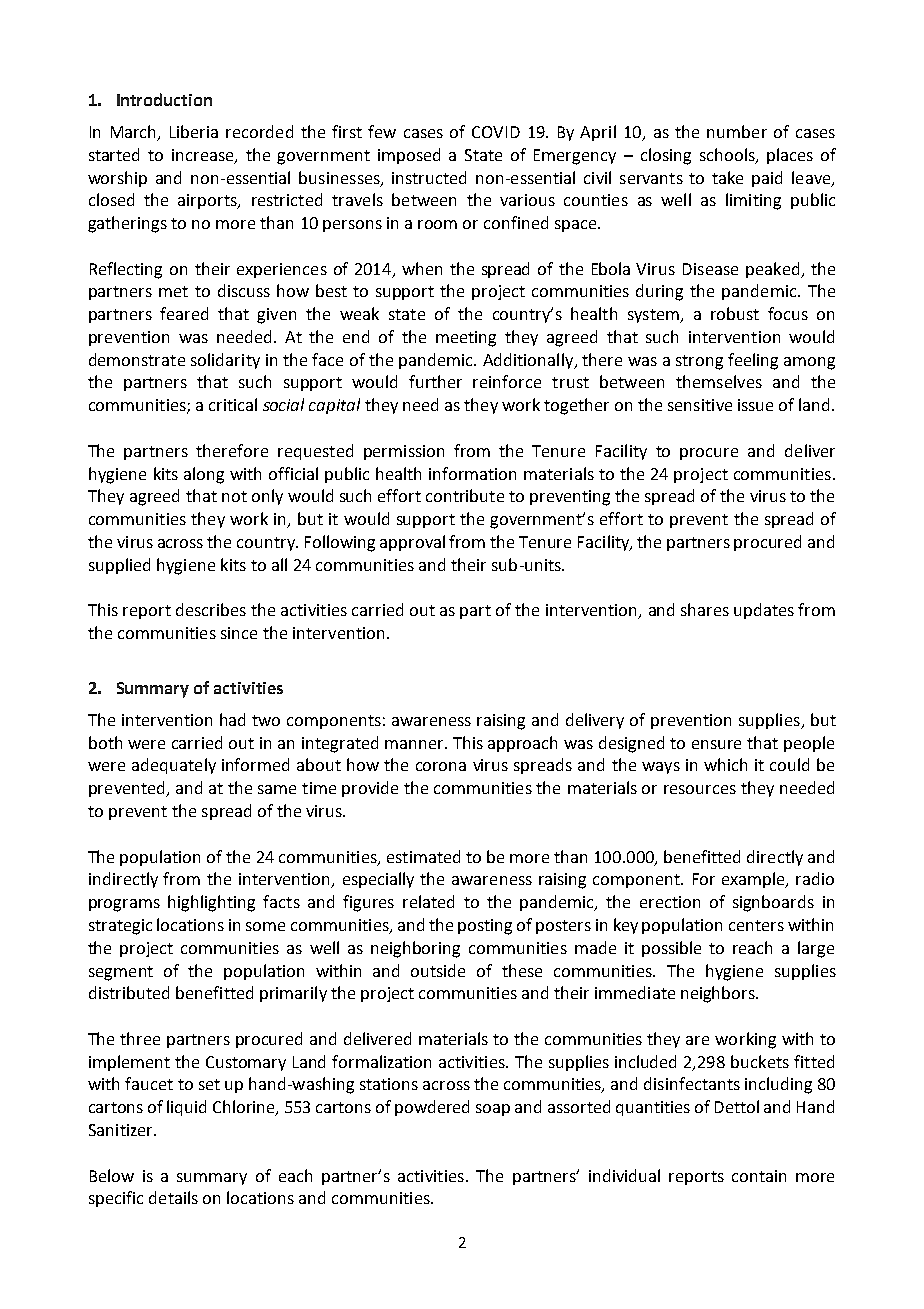 This page has width=924, height=1309. Describe the element at coordinates (496, 132) in the page. I see `COVID` at that location.
